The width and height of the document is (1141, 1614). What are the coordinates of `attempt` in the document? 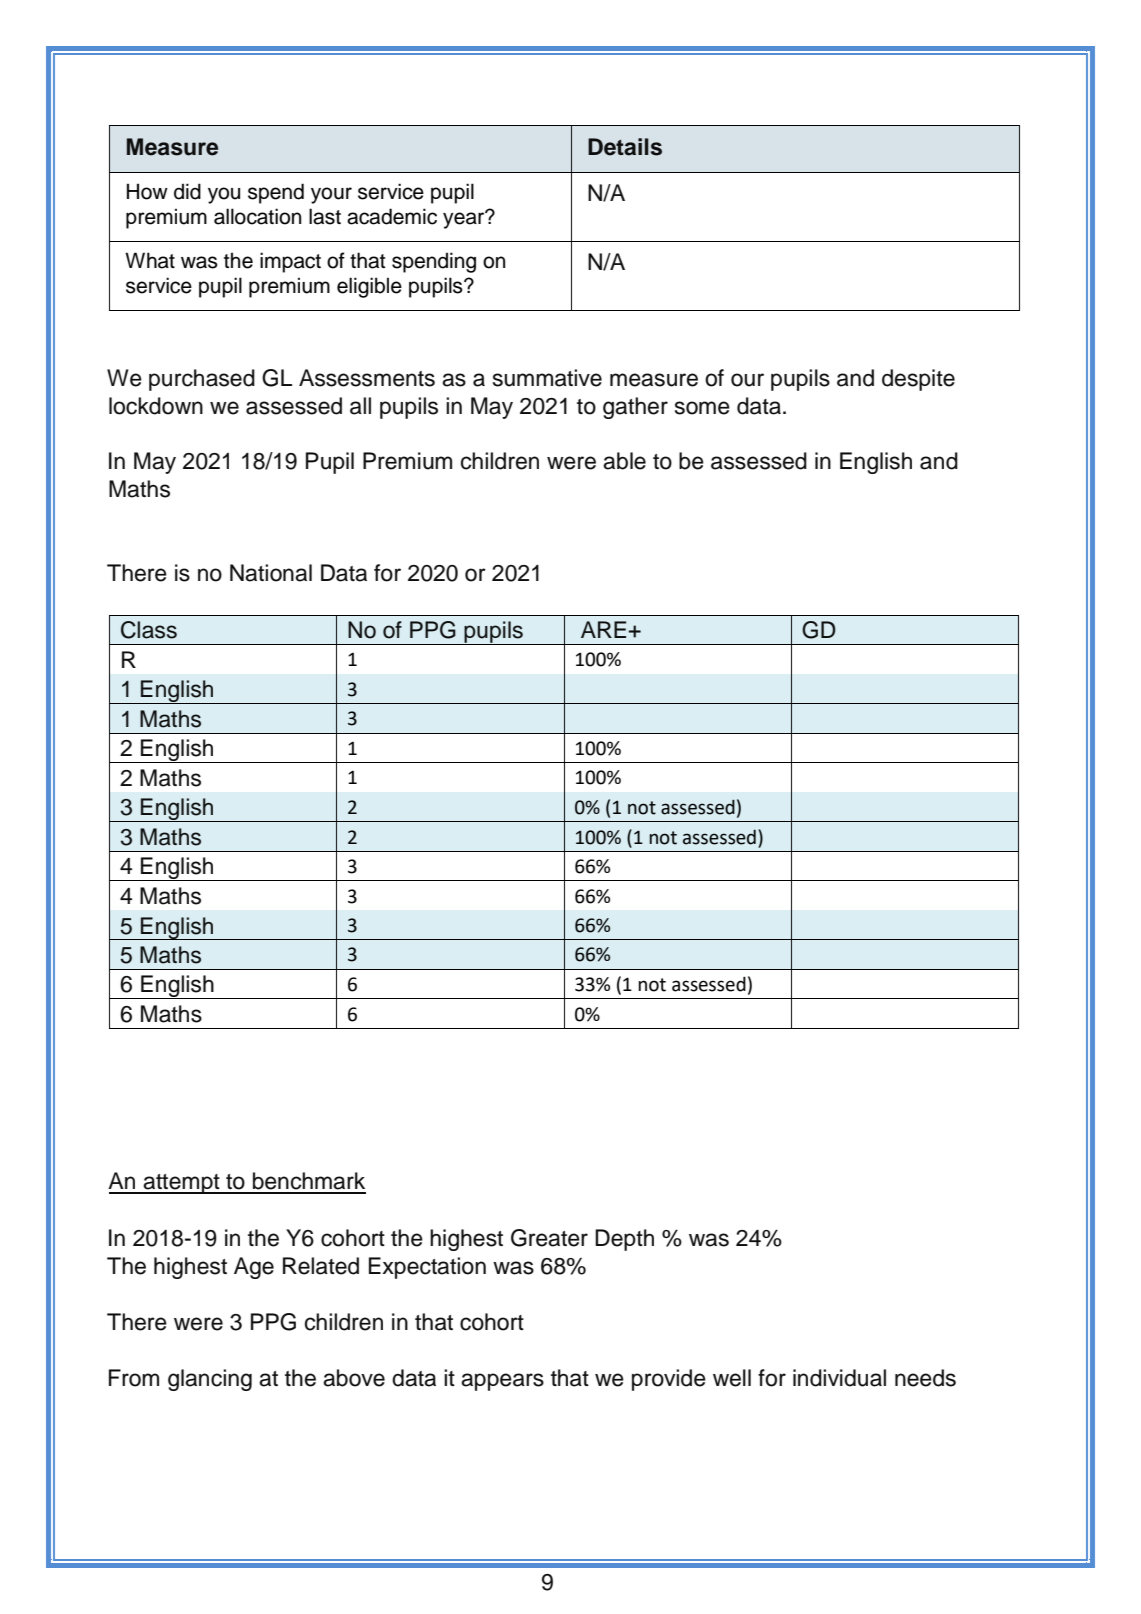 It's located at (182, 1184).
